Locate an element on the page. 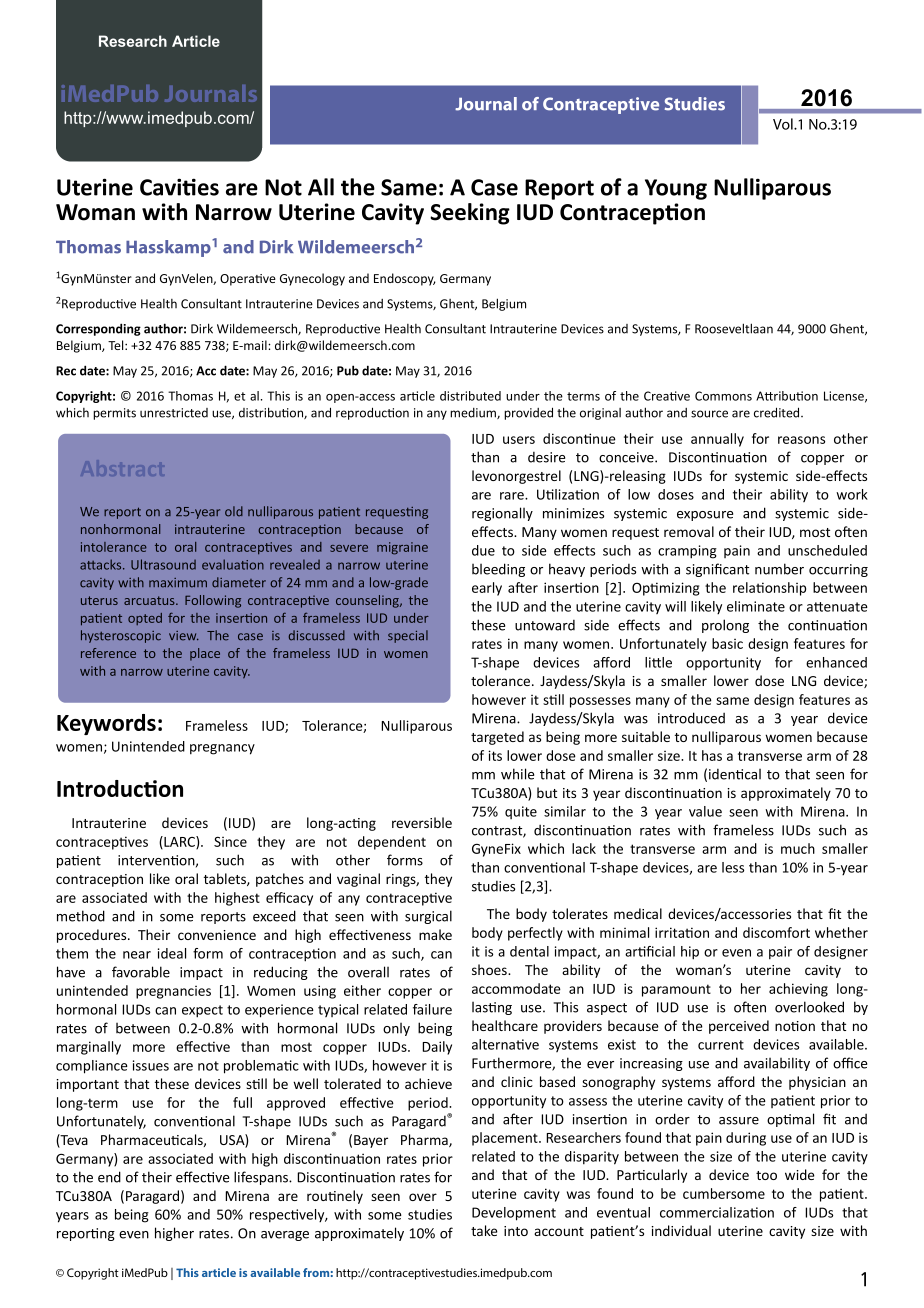 The height and width of the image is (1308, 924). value is located at coordinates (705, 811).
